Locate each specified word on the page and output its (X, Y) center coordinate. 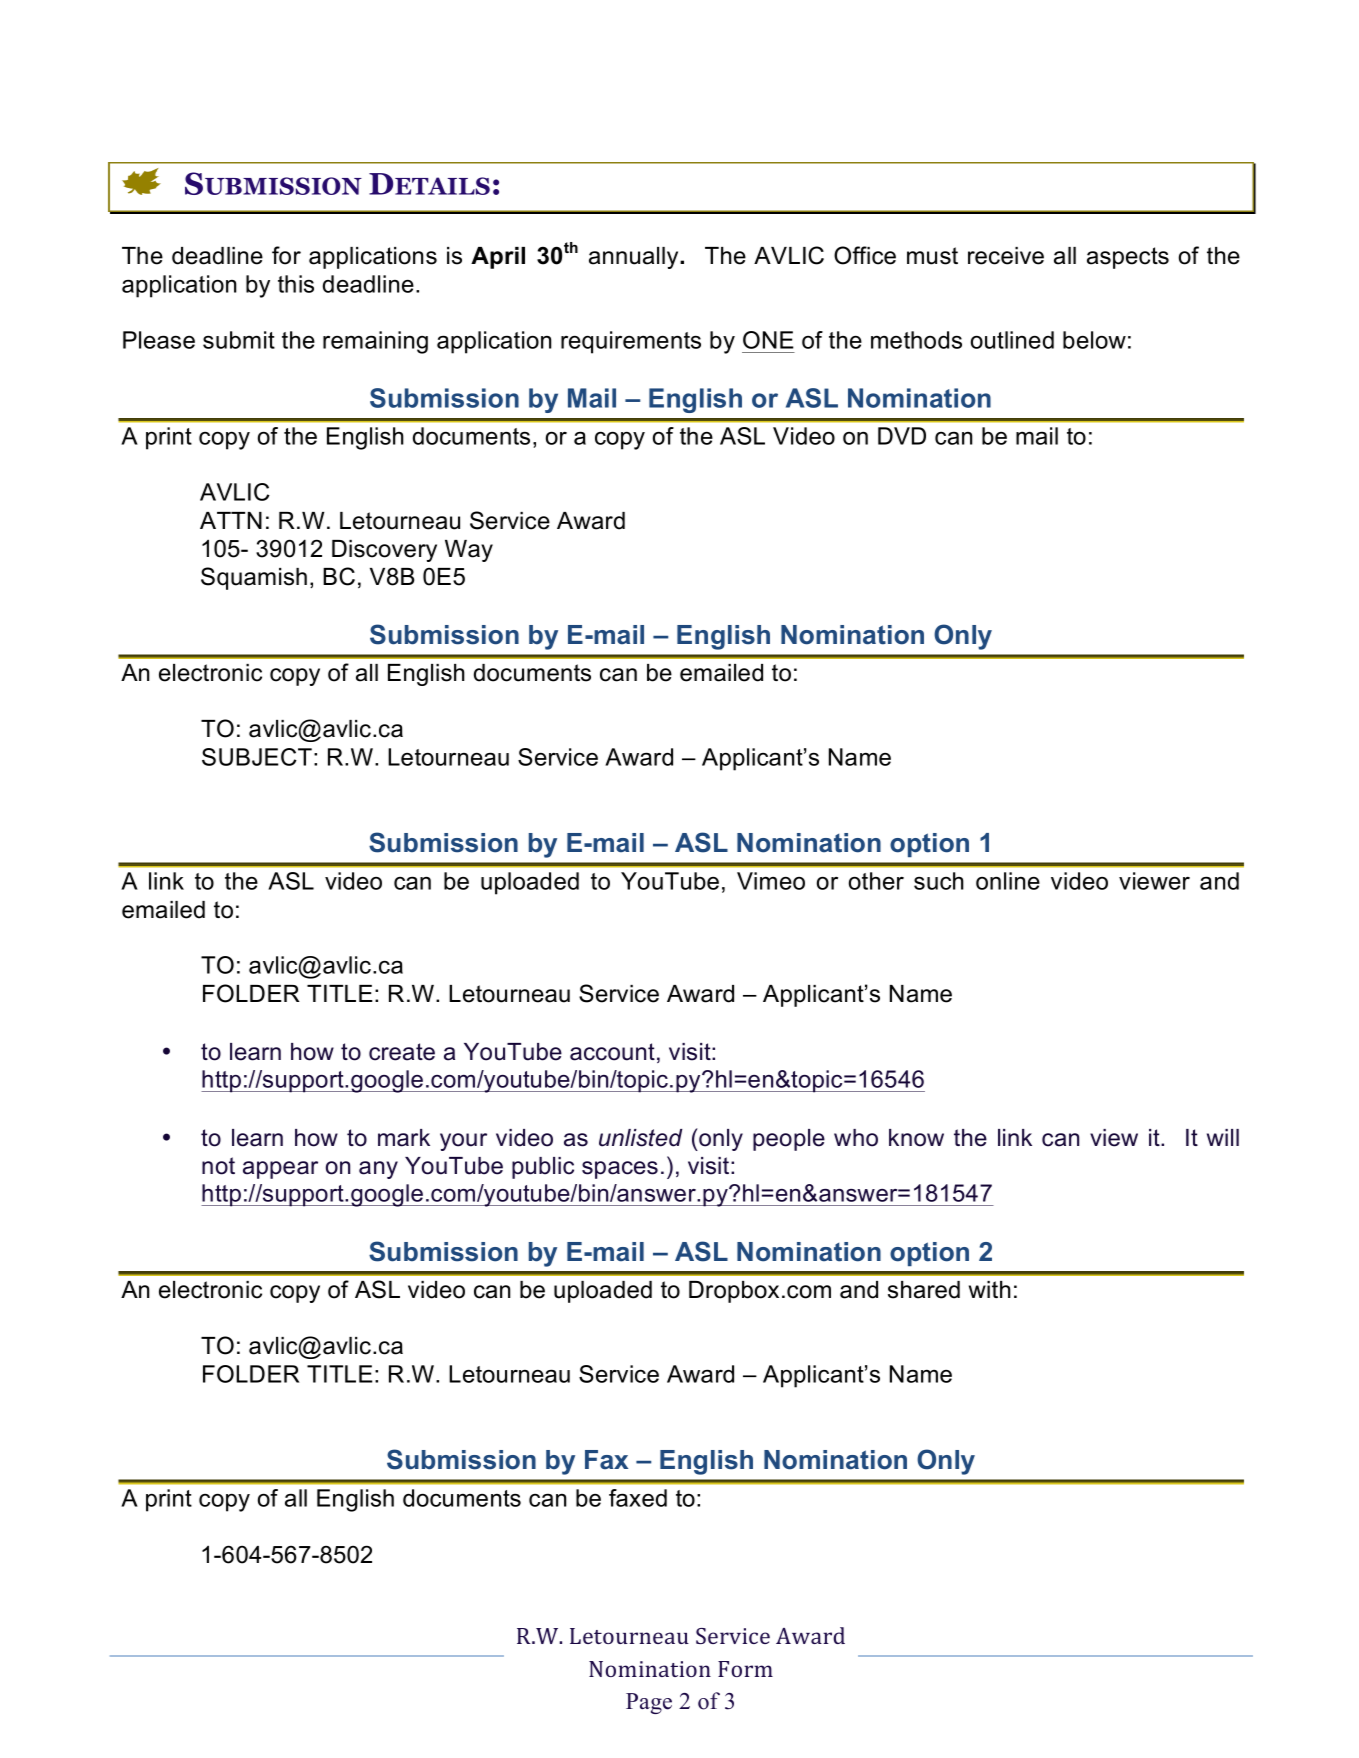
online (1008, 881)
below (1094, 340)
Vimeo (771, 881)
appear (280, 1170)
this (296, 284)
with (990, 1289)
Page (649, 1703)
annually (635, 258)
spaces (620, 1170)
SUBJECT (257, 757)
